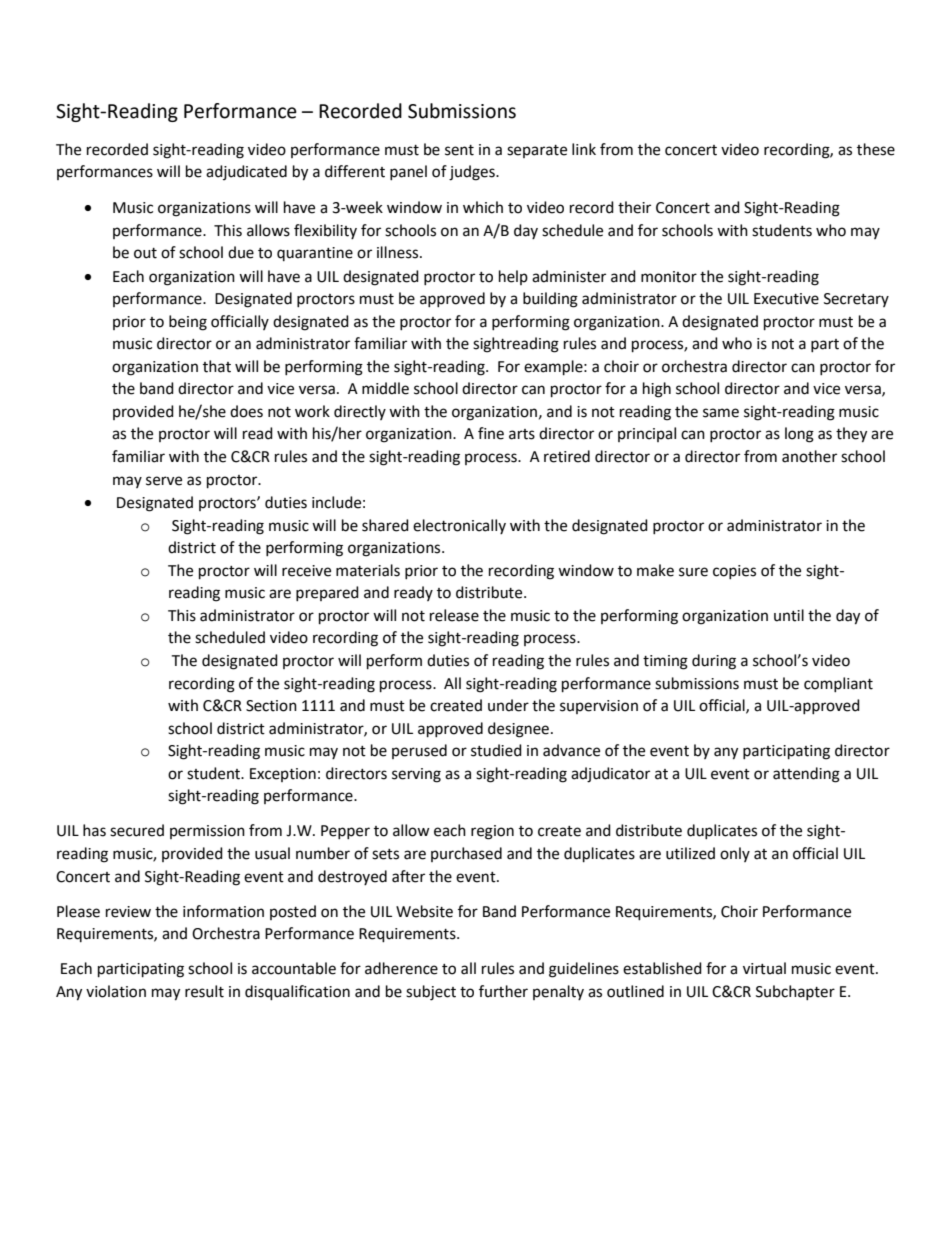 This page has width=952, height=1233. Describe the element at coordinates (204, 991) in the page. I see `result` at that location.
